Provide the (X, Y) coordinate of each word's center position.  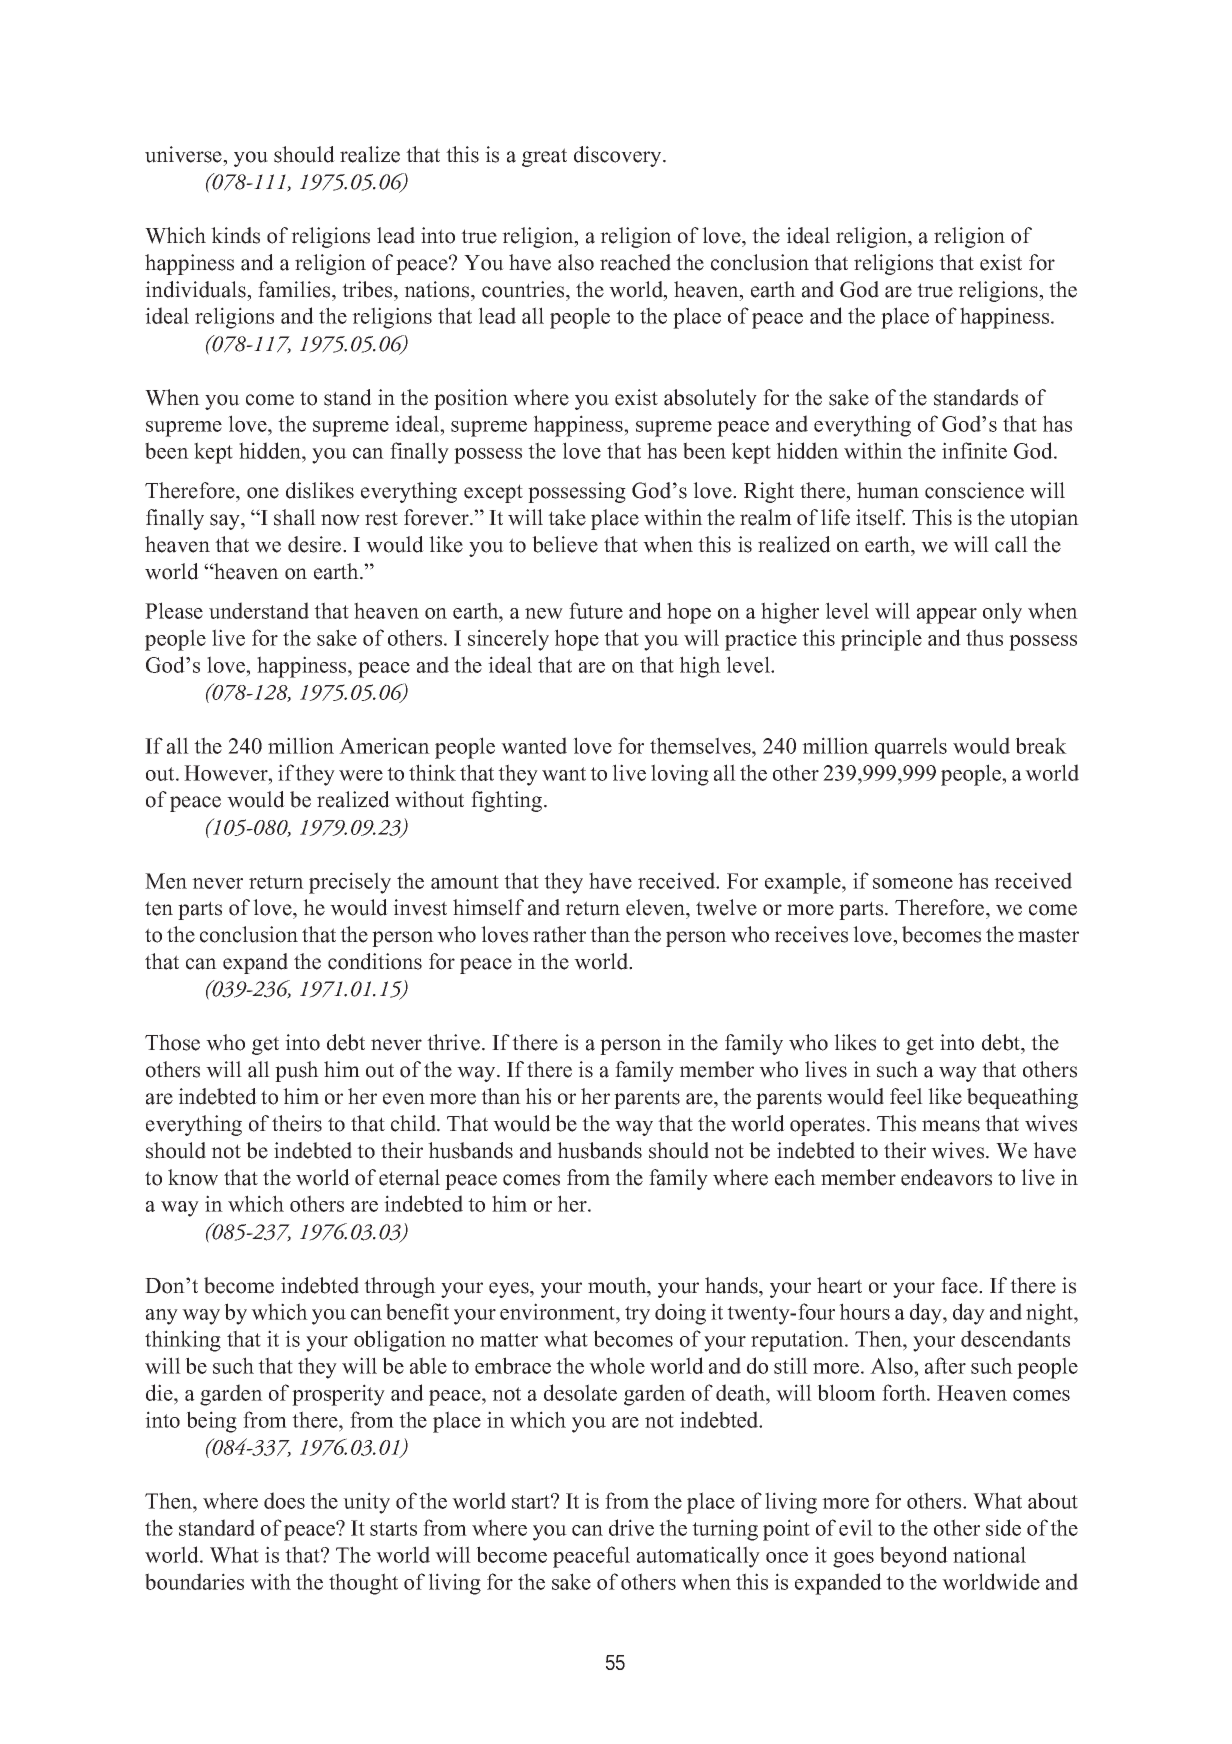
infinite (974, 450)
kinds (235, 235)
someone (913, 883)
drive (631, 1527)
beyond (914, 1557)
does (284, 1500)
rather (559, 934)
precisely (350, 883)
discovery (619, 156)
